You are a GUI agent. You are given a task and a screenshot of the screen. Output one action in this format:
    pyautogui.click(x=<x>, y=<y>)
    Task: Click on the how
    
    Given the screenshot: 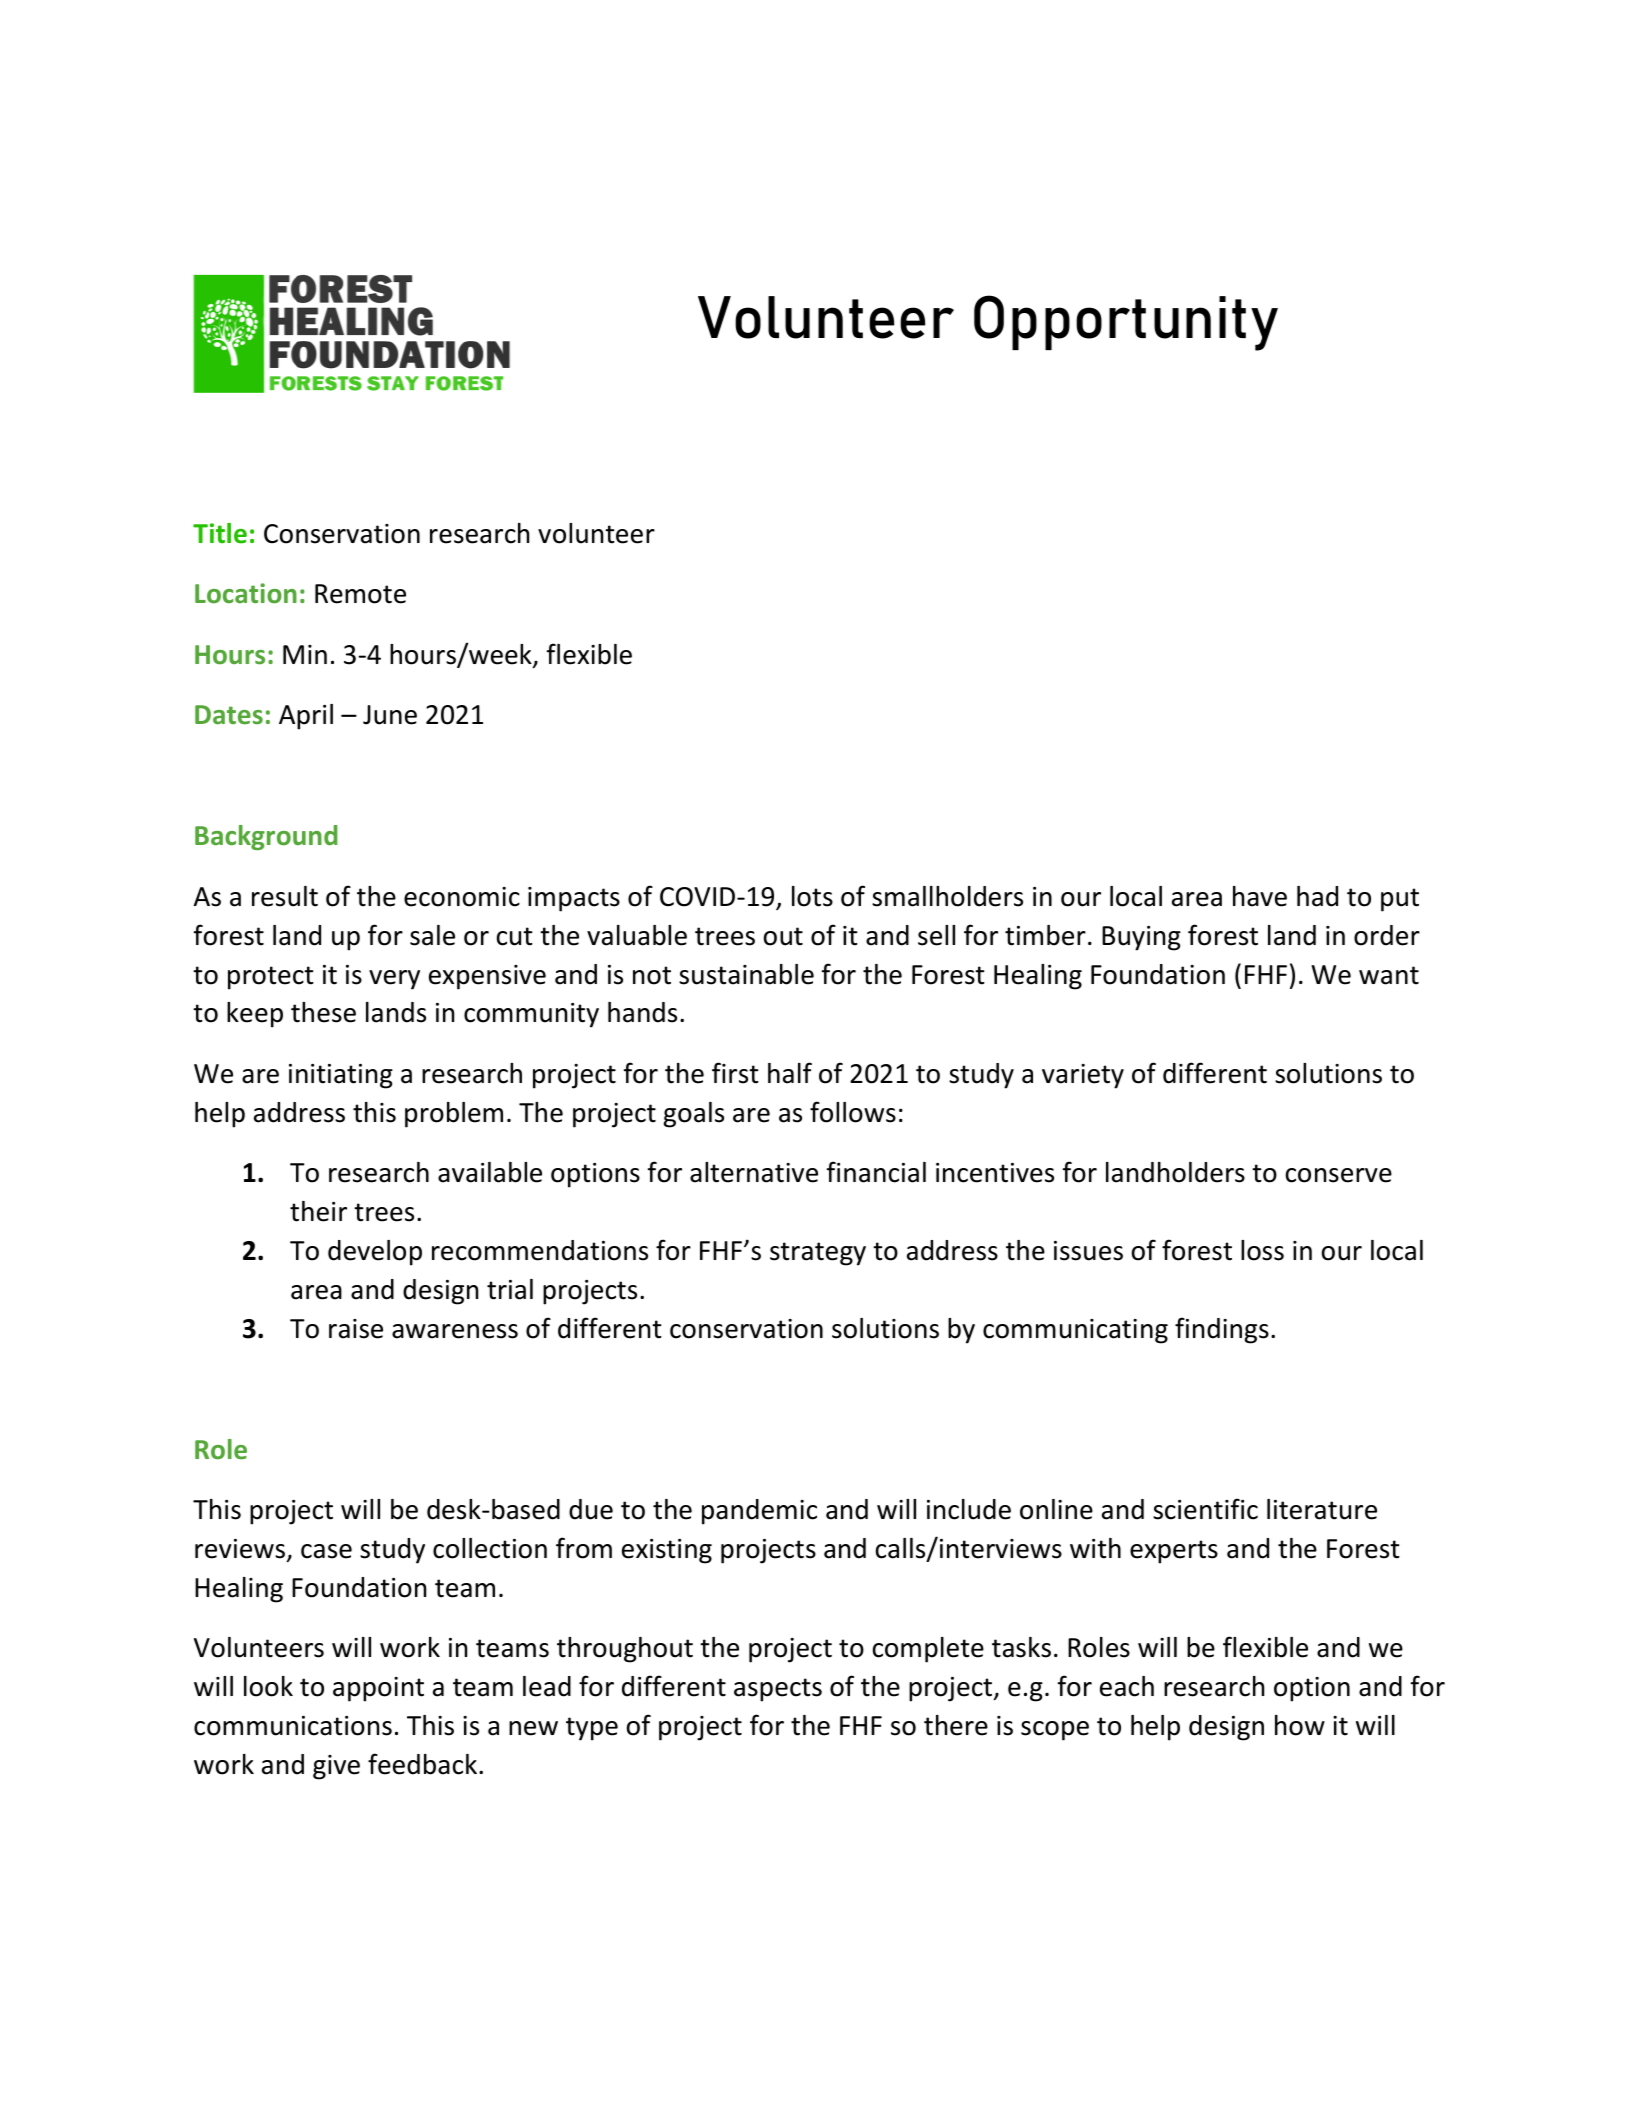 What is the action you would take?
    pyautogui.click(x=1300, y=1725)
